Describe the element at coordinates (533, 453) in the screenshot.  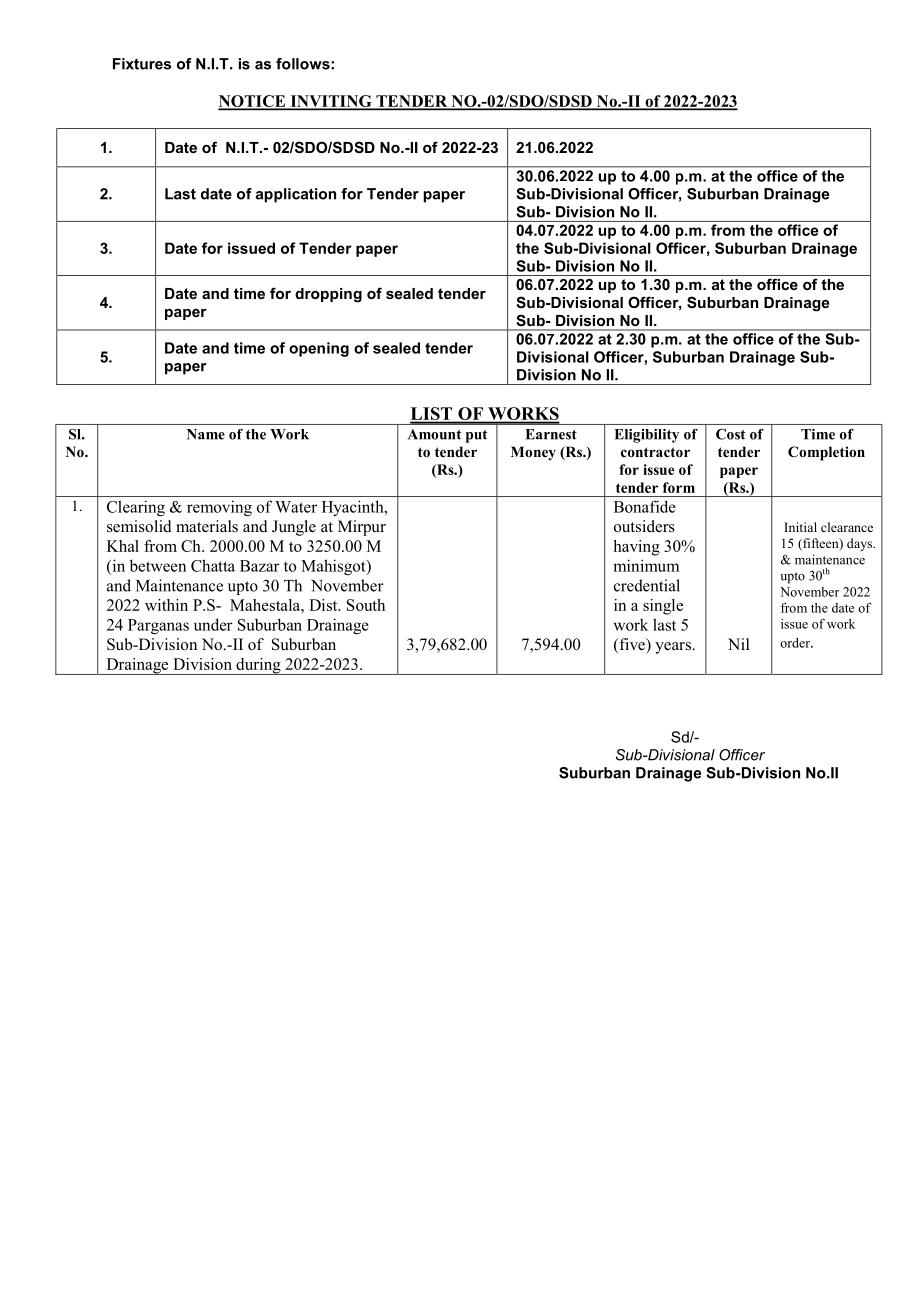
I see `Money` at that location.
